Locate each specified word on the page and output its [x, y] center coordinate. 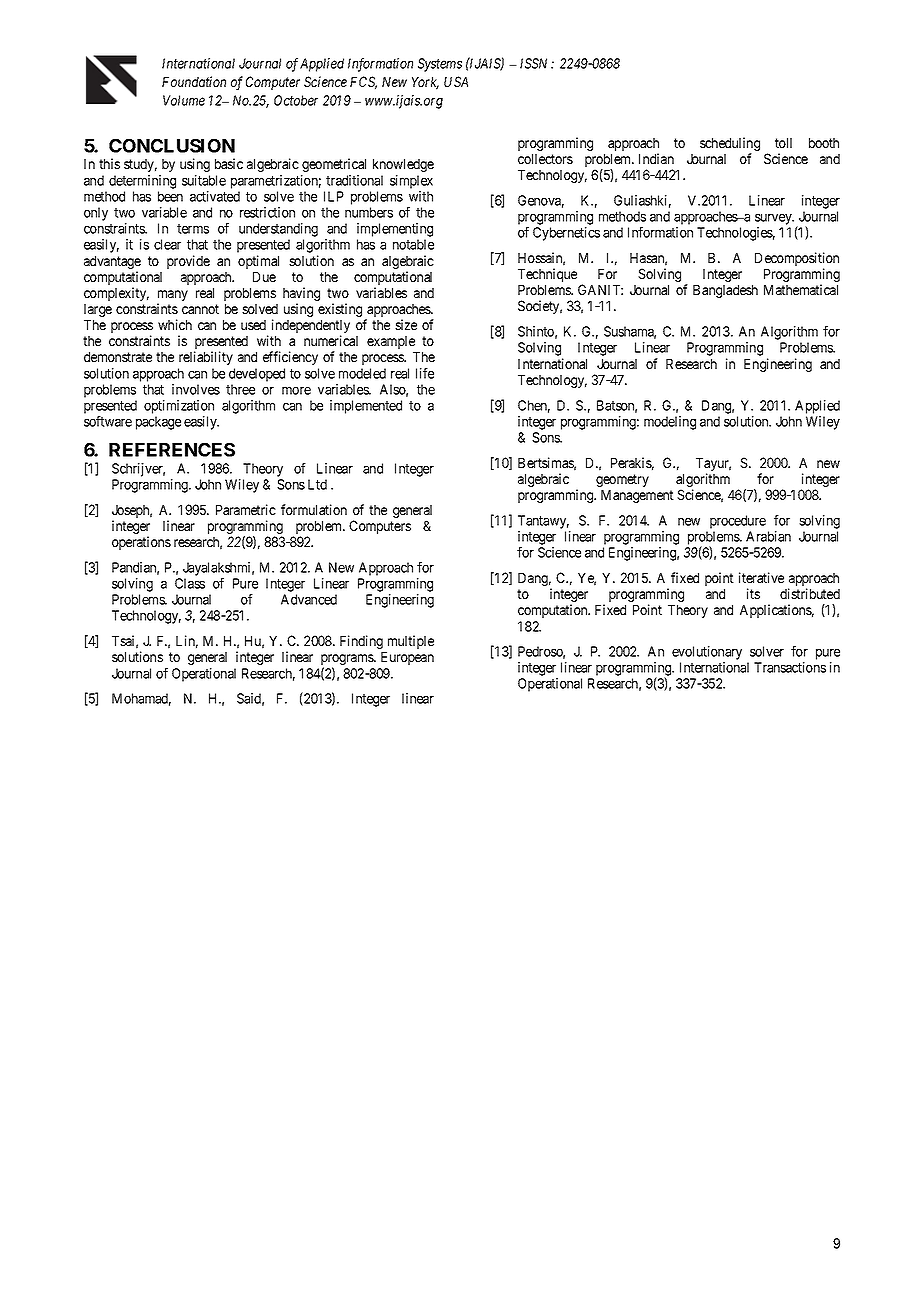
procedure [738, 522]
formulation [314, 509]
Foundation [194, 81]
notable [413, 244]
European [407, 658]
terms [193, 229]
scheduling [730, 145]
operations [141, 543]
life [425, 373]
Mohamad [141, 699]
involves [196, 389]
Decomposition [797, 260]
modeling [670, 423]
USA [456, 81]
